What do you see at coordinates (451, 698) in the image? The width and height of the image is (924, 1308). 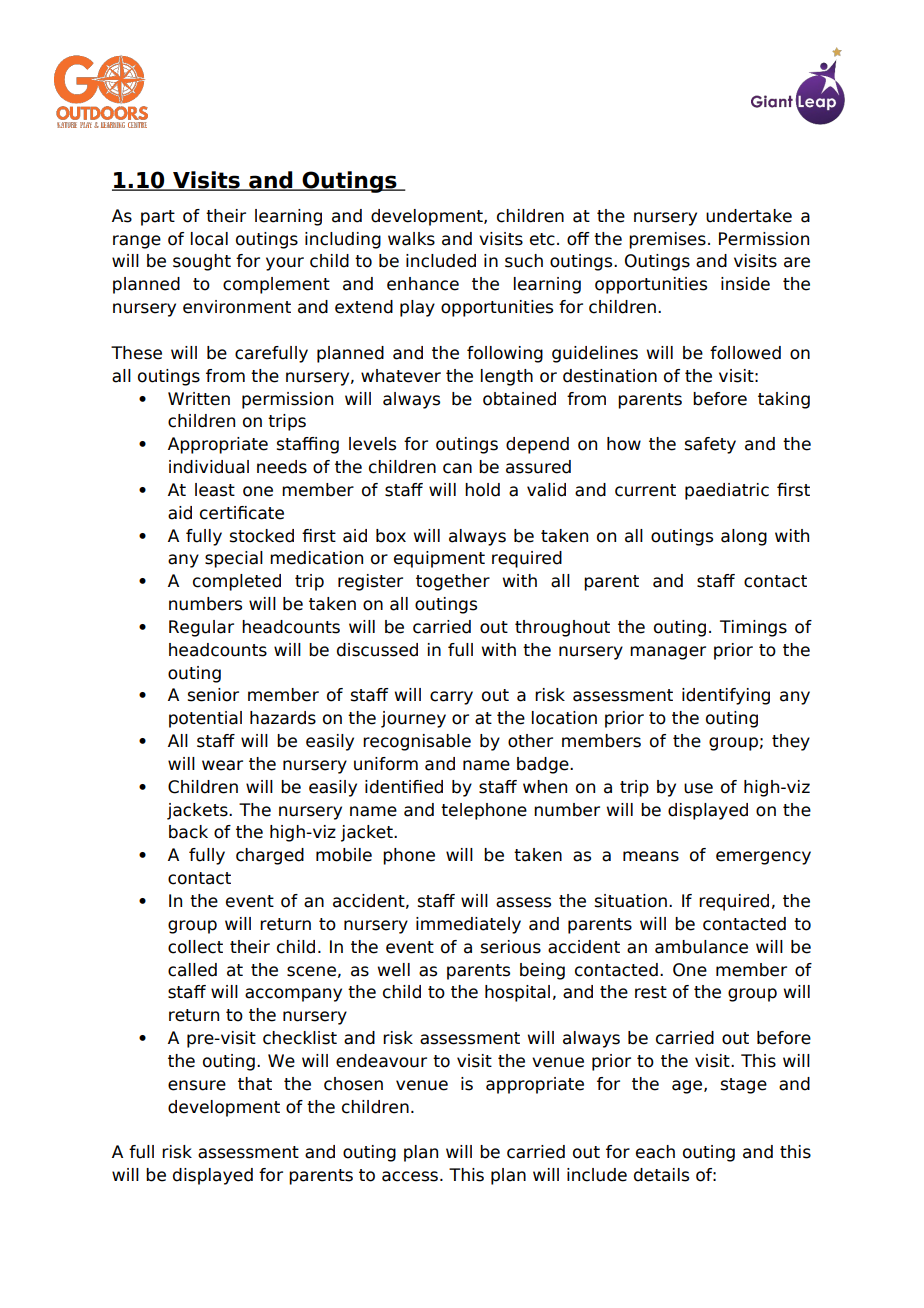 I see `carry` at bounding box center [451, 698].
